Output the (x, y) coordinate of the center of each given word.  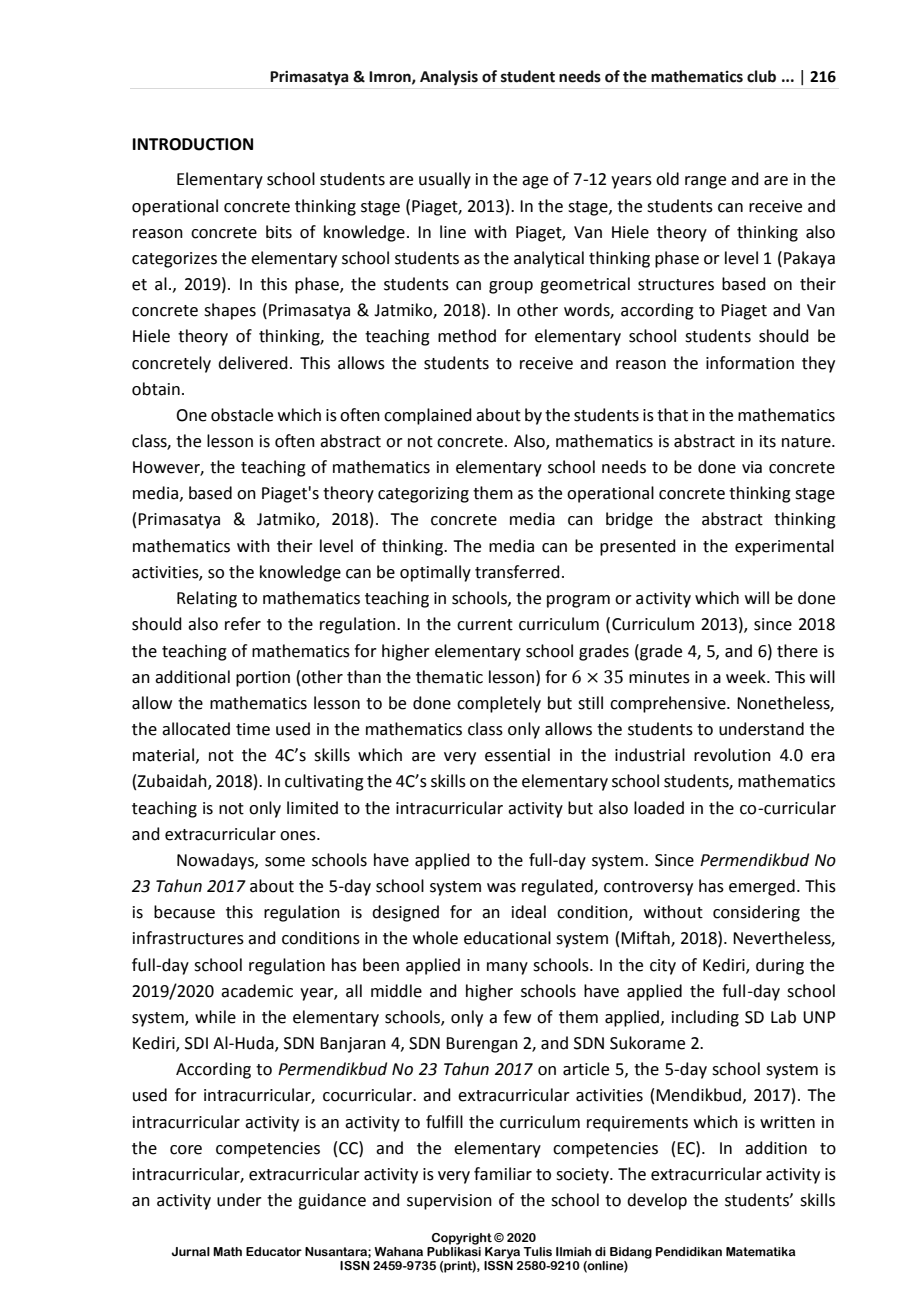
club (761, 76)
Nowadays (216, 861)
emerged (762, 887)
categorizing (423, 495)
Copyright (462, 1239)
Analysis (449, 77)
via (752, 467)
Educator (274, 1251)
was (501, 888)
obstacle (242, 415)
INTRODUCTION (193, 144)
